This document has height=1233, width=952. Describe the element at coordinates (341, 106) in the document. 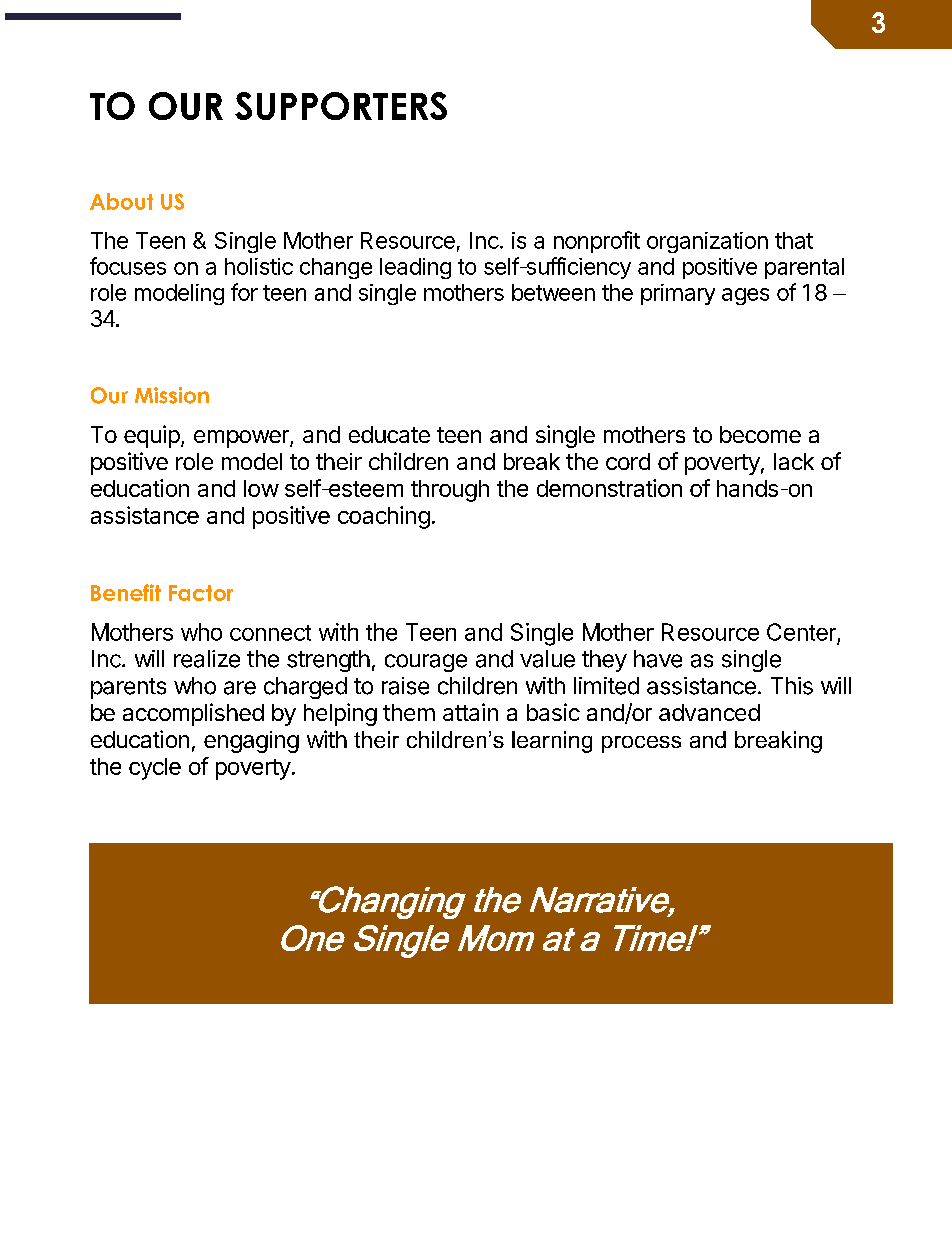

I see `SUPPORTERS` at that location.
